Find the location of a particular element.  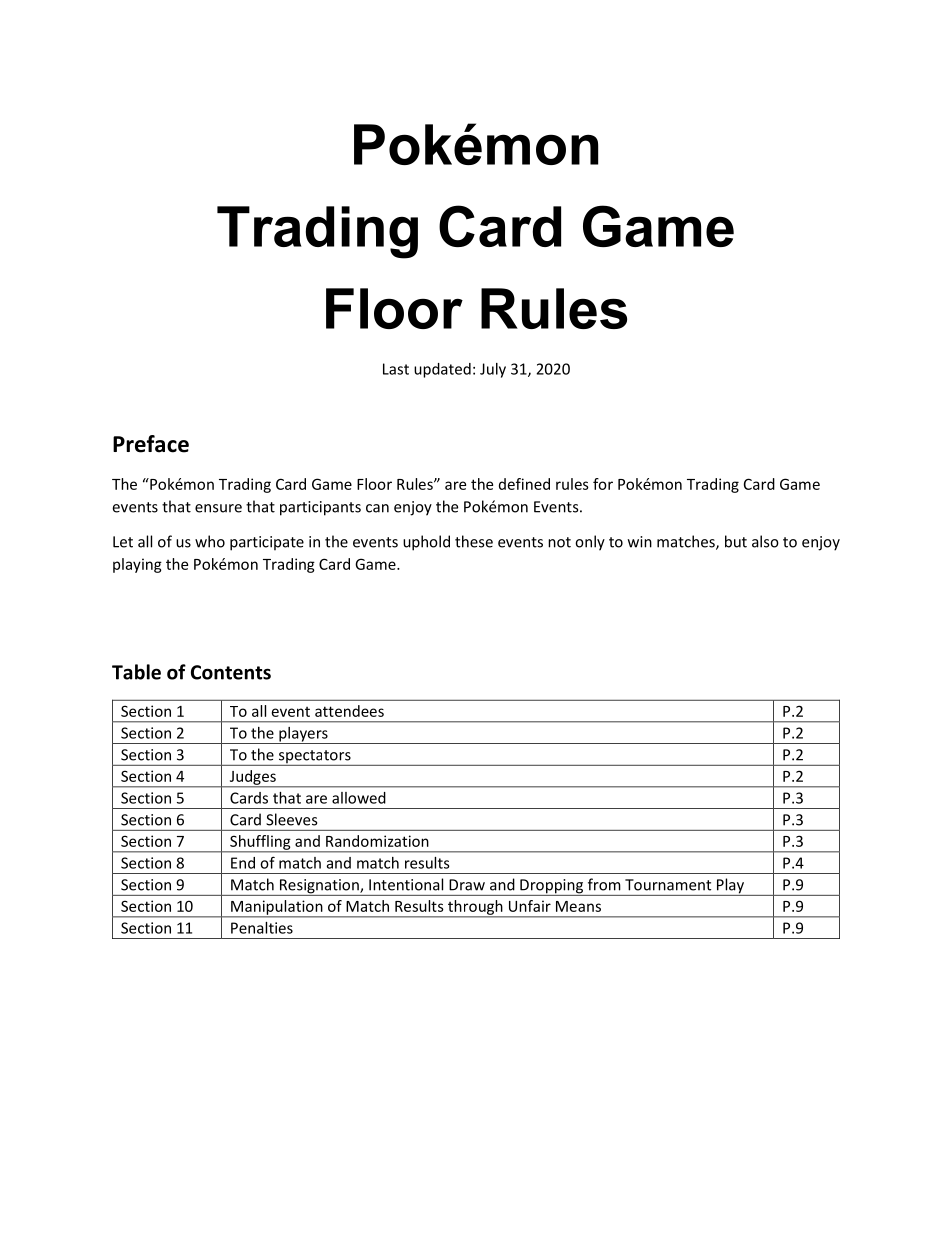

through is located at coordinates (475, 908).
